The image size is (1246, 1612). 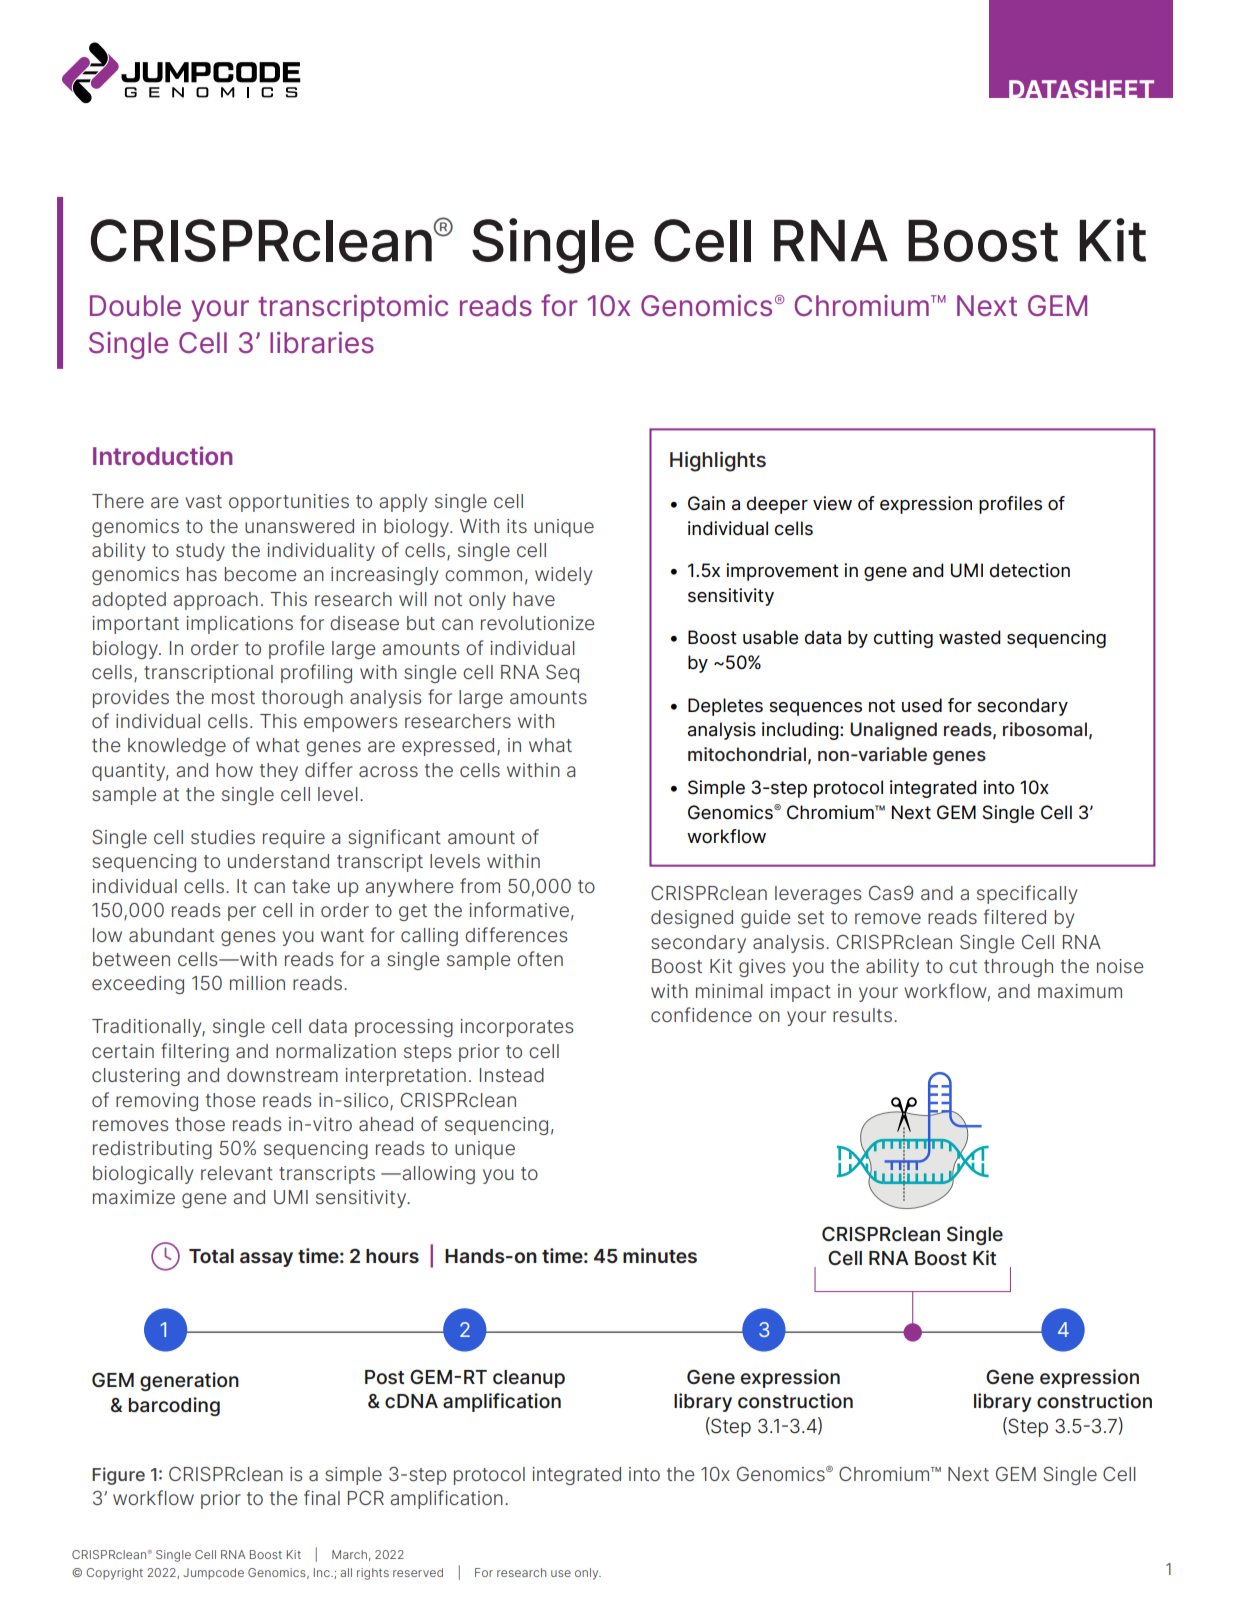 I want to click on studies, so click(x=223, y=837).
